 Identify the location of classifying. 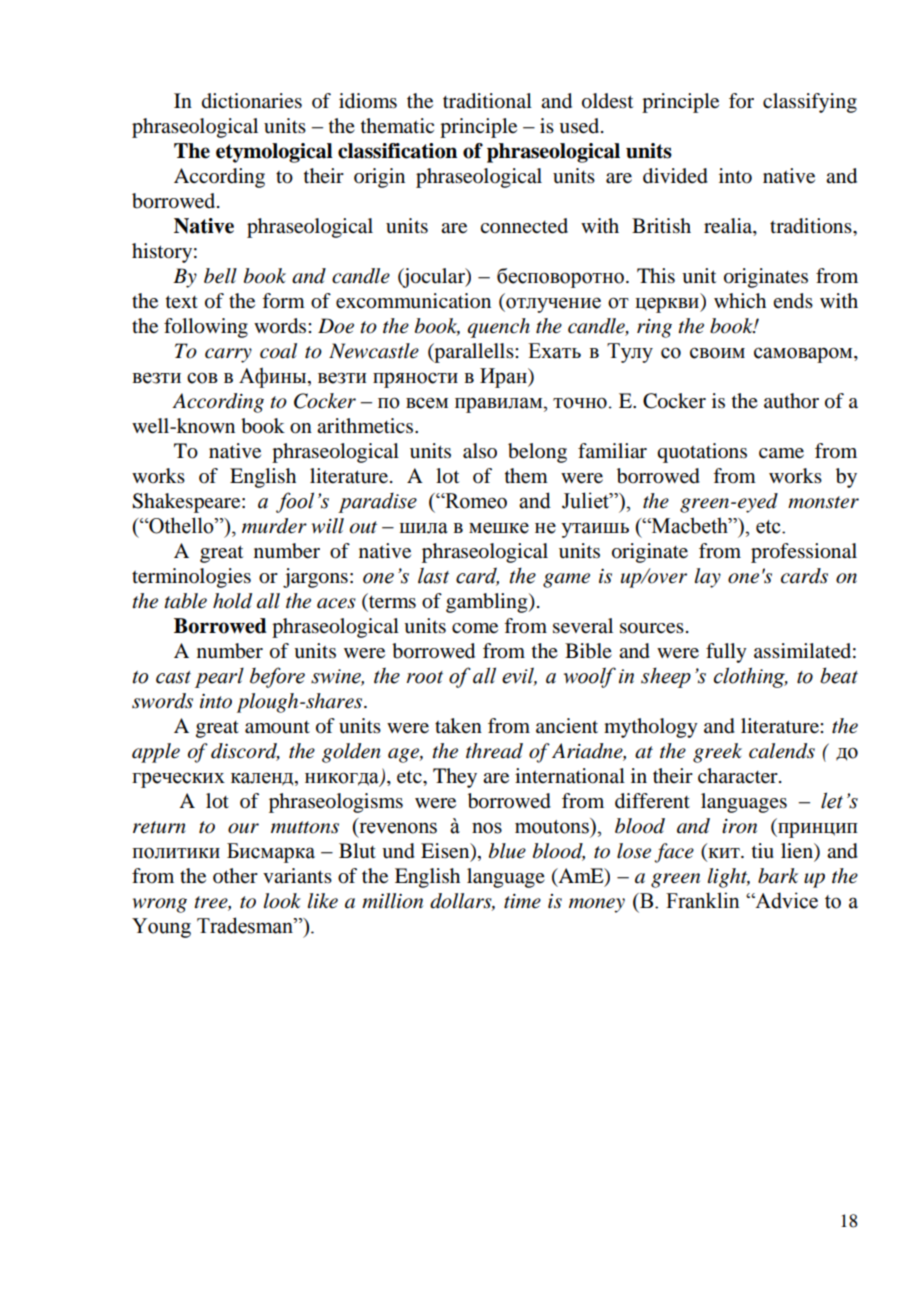
(810, 103).
